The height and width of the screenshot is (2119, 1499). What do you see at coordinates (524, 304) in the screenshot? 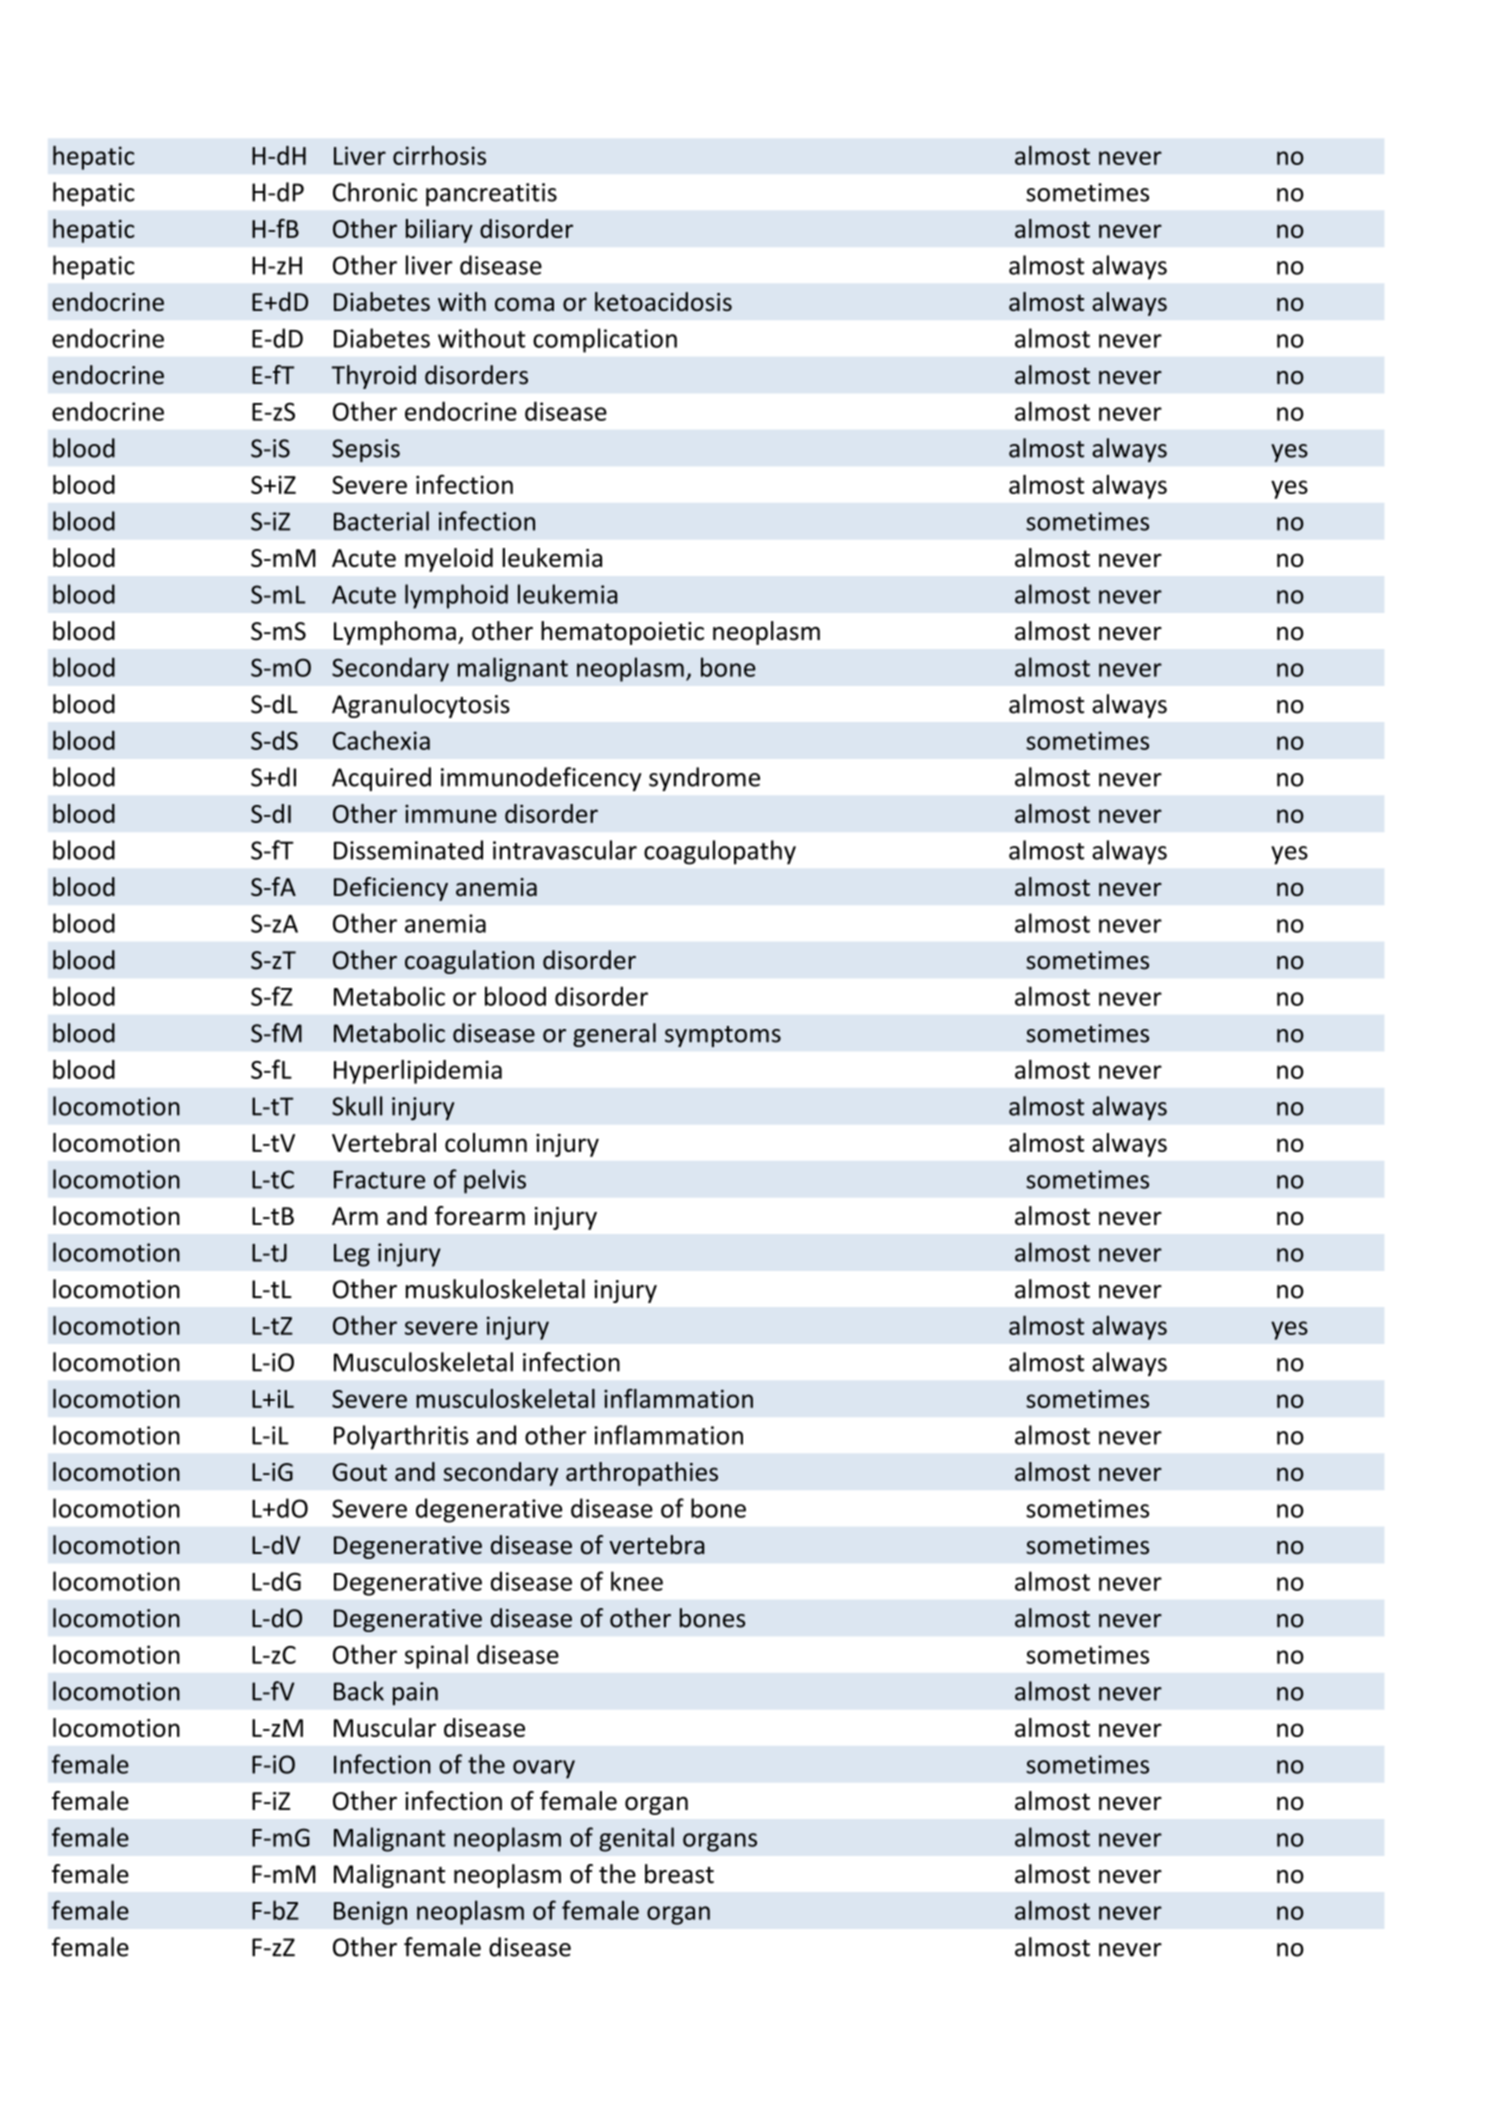
I see `coma` at bounding box center [524, 304].
